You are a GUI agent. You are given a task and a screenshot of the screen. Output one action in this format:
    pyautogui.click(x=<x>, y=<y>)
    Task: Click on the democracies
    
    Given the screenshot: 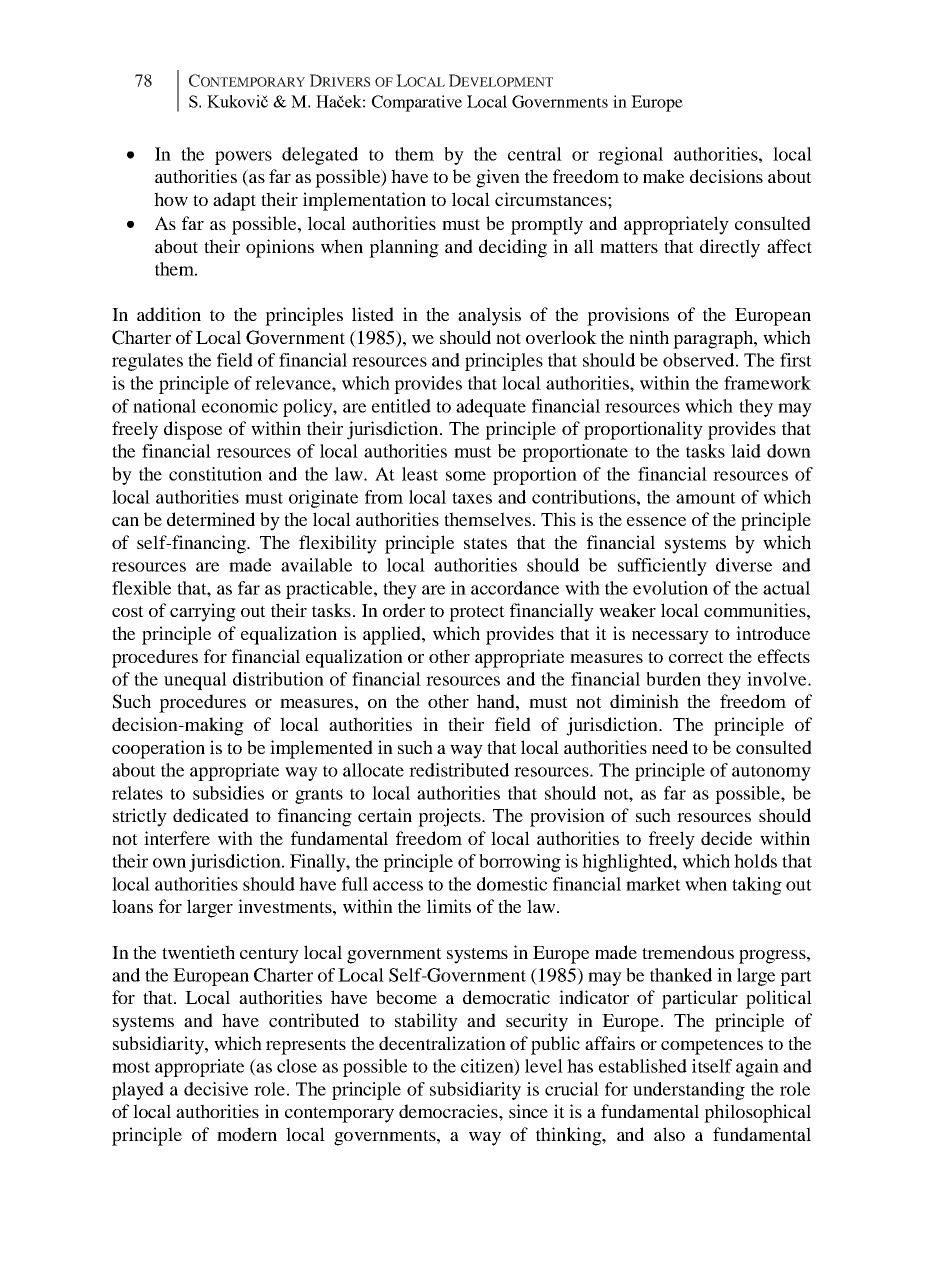 What is the action you would take?
    pyautogui.click(x=449, y=1111)
